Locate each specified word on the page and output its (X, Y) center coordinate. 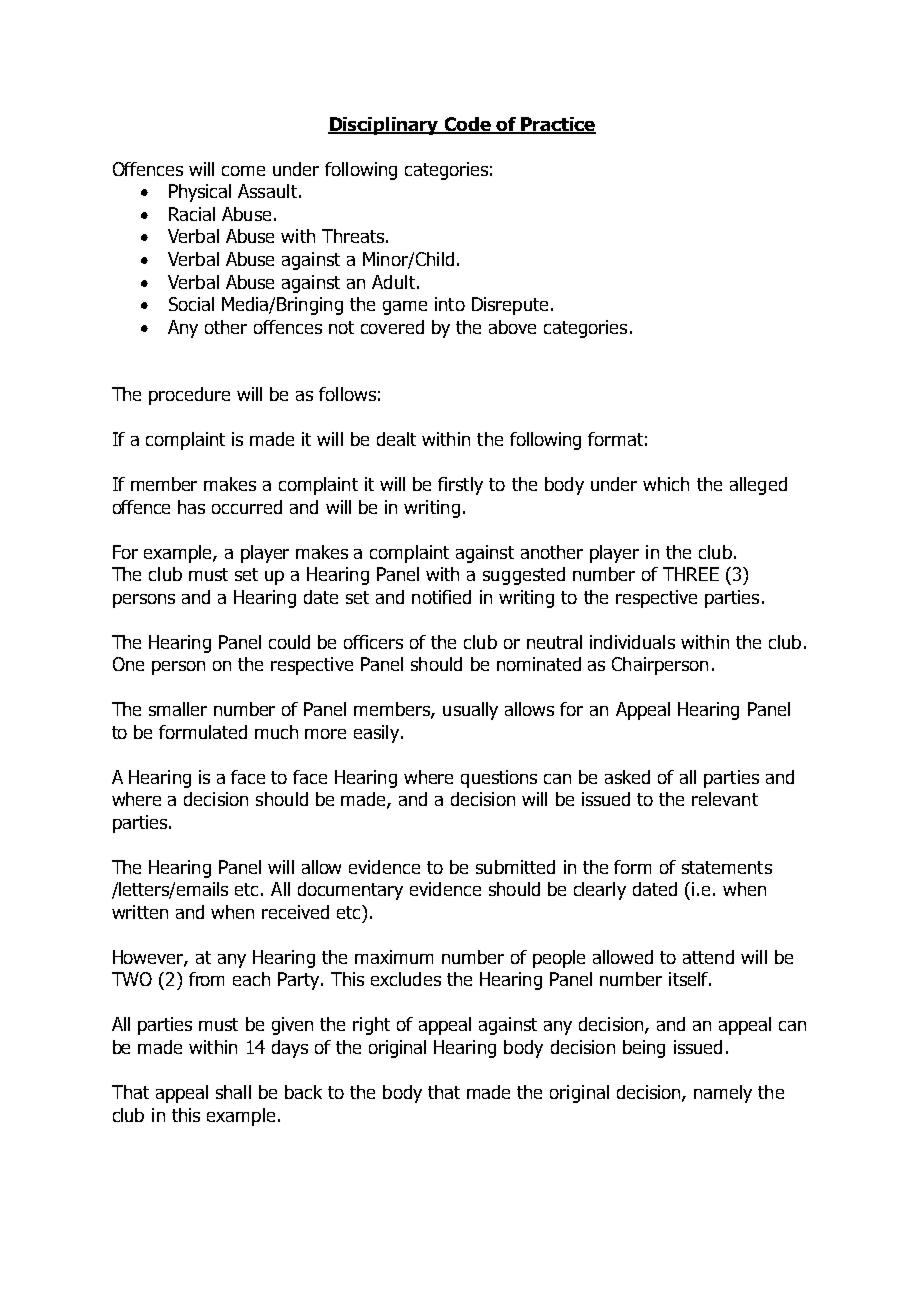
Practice (557, 125)
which (666, 484)
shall (233, 1092)
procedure (189, 396)
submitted (515, 867)
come (243, 171)
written (140, 912)
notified (441, 597)
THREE (691, 574)
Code (467, 125)
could (289, 642)
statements (727, 867)
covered (392, 327)
